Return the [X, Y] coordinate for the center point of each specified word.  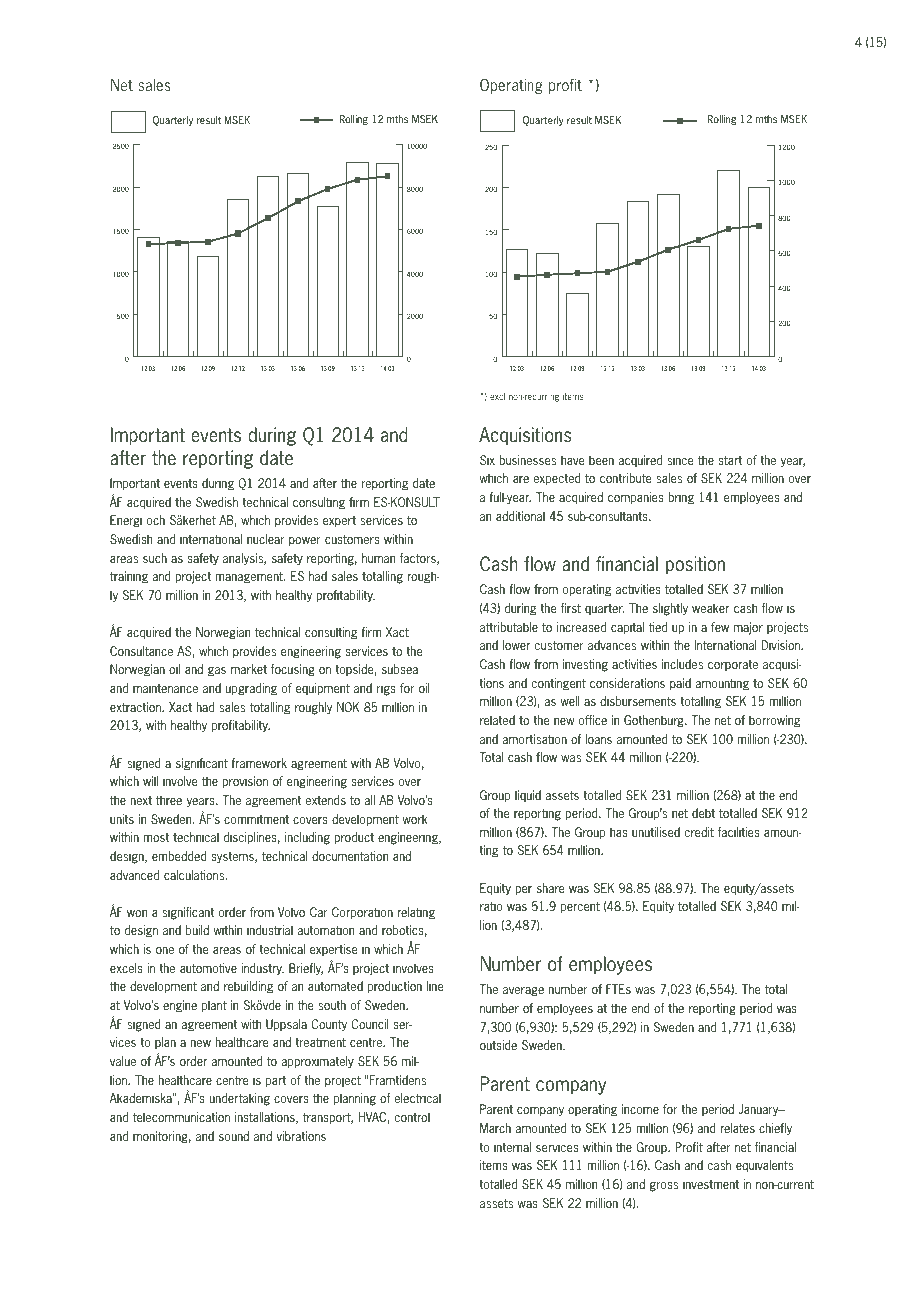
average [523, 992]
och [156, 520]
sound [234, 1136]
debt [703, 813]
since [680, 460]
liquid [528, 796]
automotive [208, 968]
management [250, 578]
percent [580, 907]
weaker [710, 608]
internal [512, 1147]
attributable [509, 627]
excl [497, 396]
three [169, 800]
